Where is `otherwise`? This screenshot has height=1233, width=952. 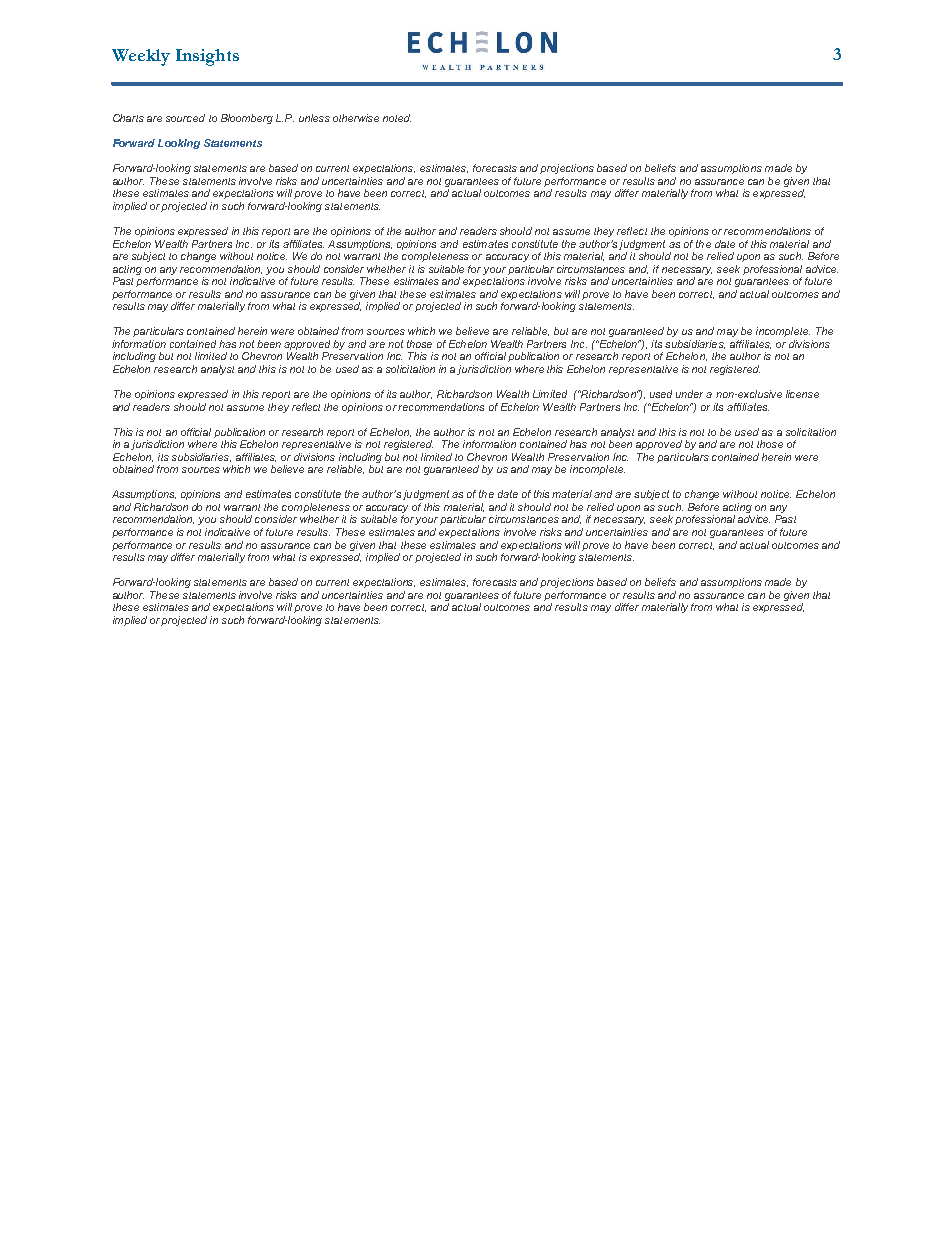 otherwise is located at coordinates (356, 118).
